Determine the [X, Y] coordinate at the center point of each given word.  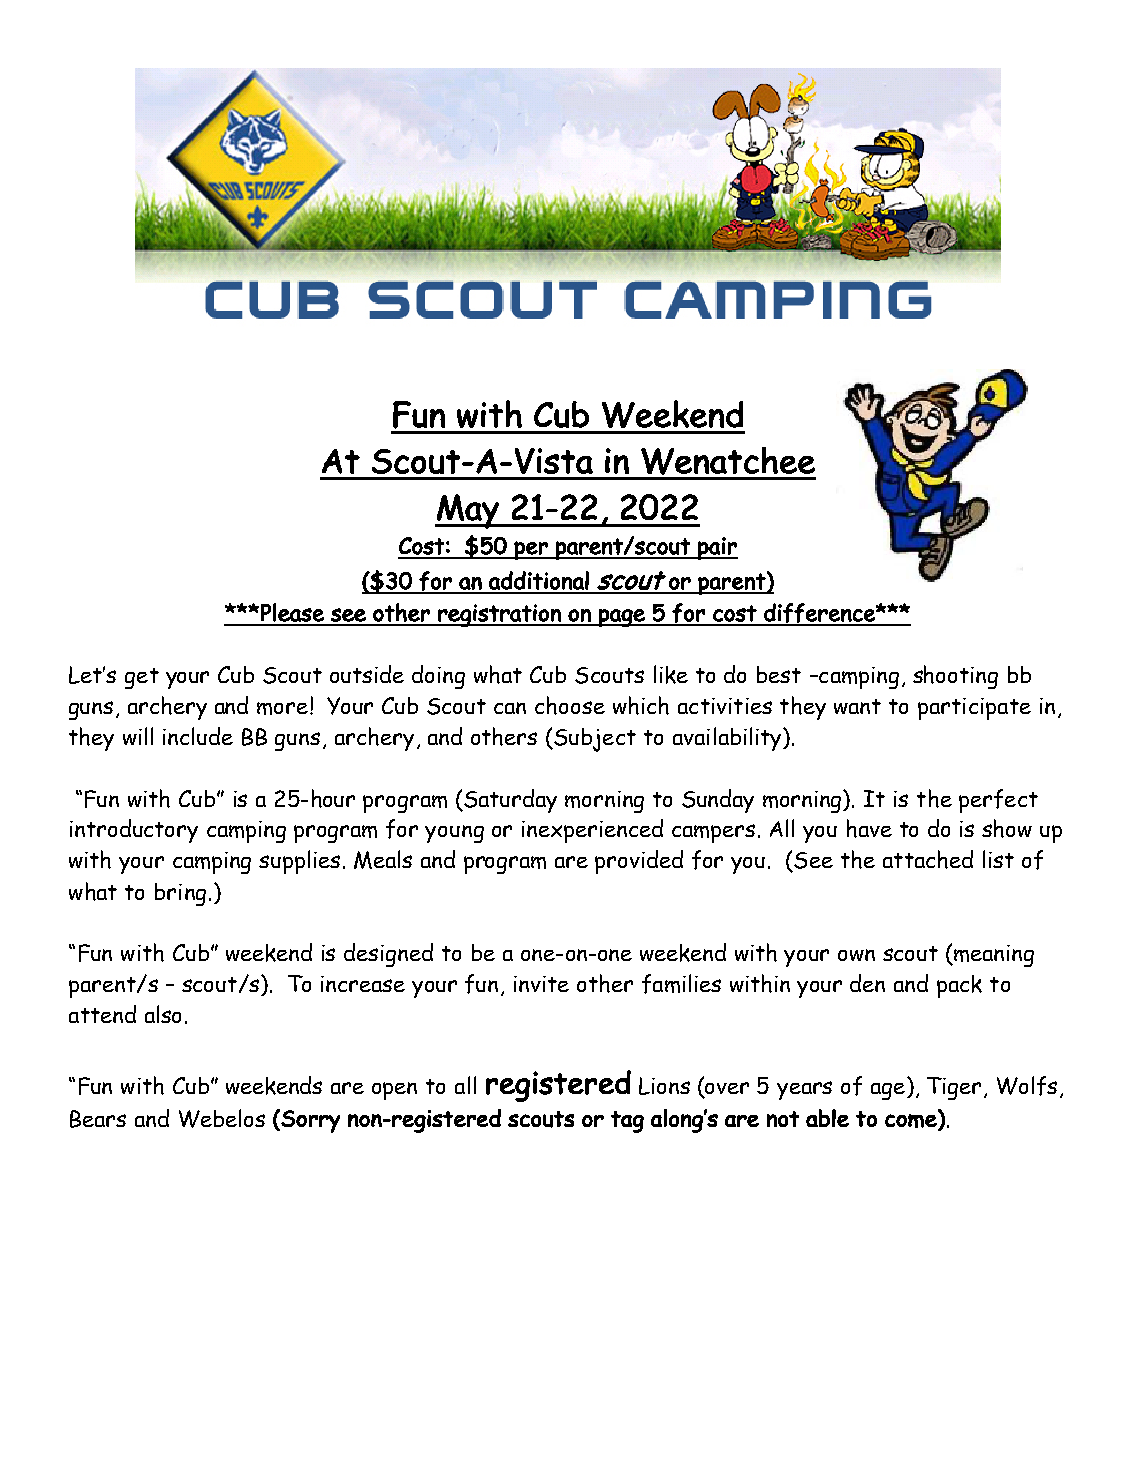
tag [627, 1122]
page [622, 618]
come [912, 1122]
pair [717, 548]
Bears [98, 1119]
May [468, 511]
